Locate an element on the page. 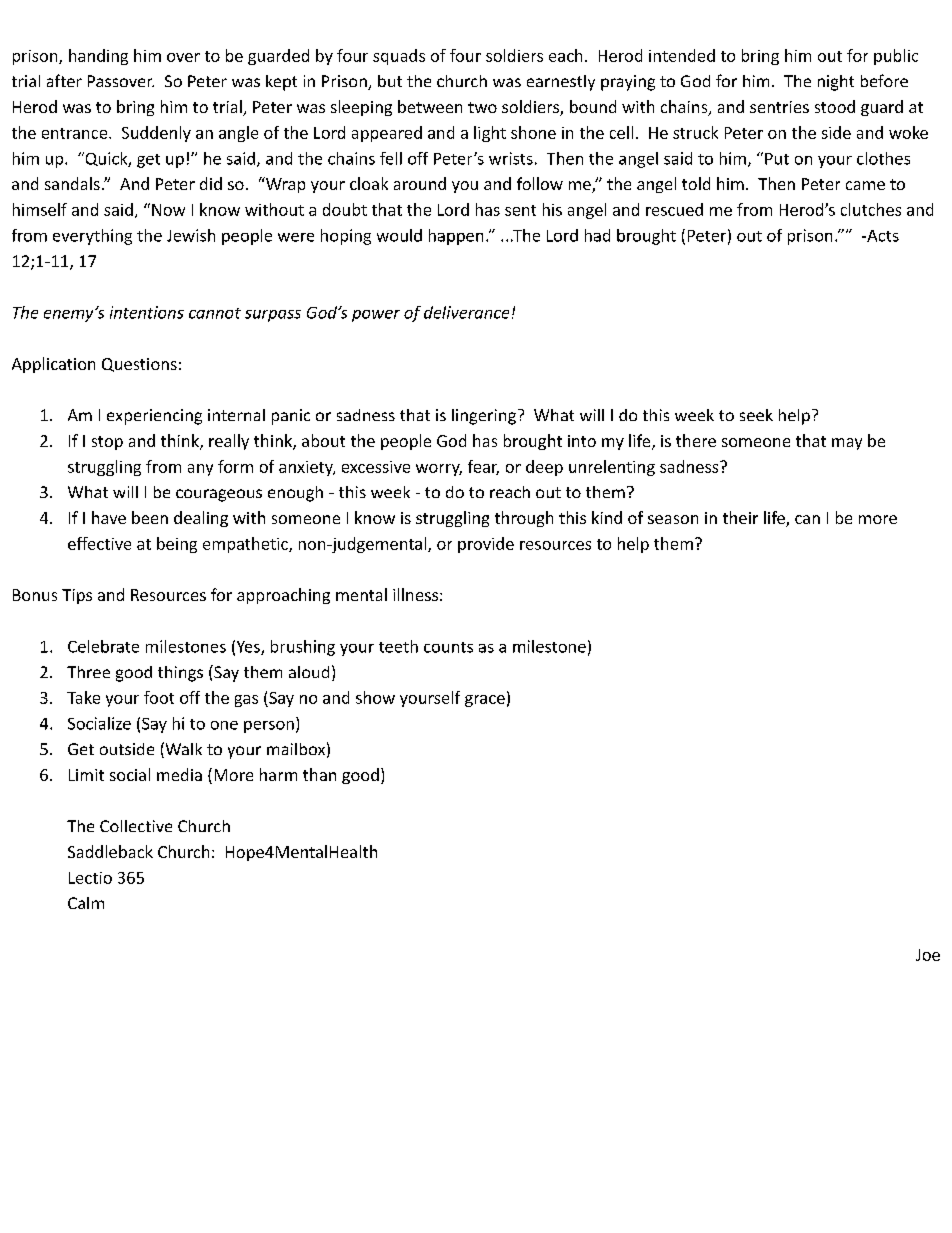  night is located at coordinates (836, 83).
